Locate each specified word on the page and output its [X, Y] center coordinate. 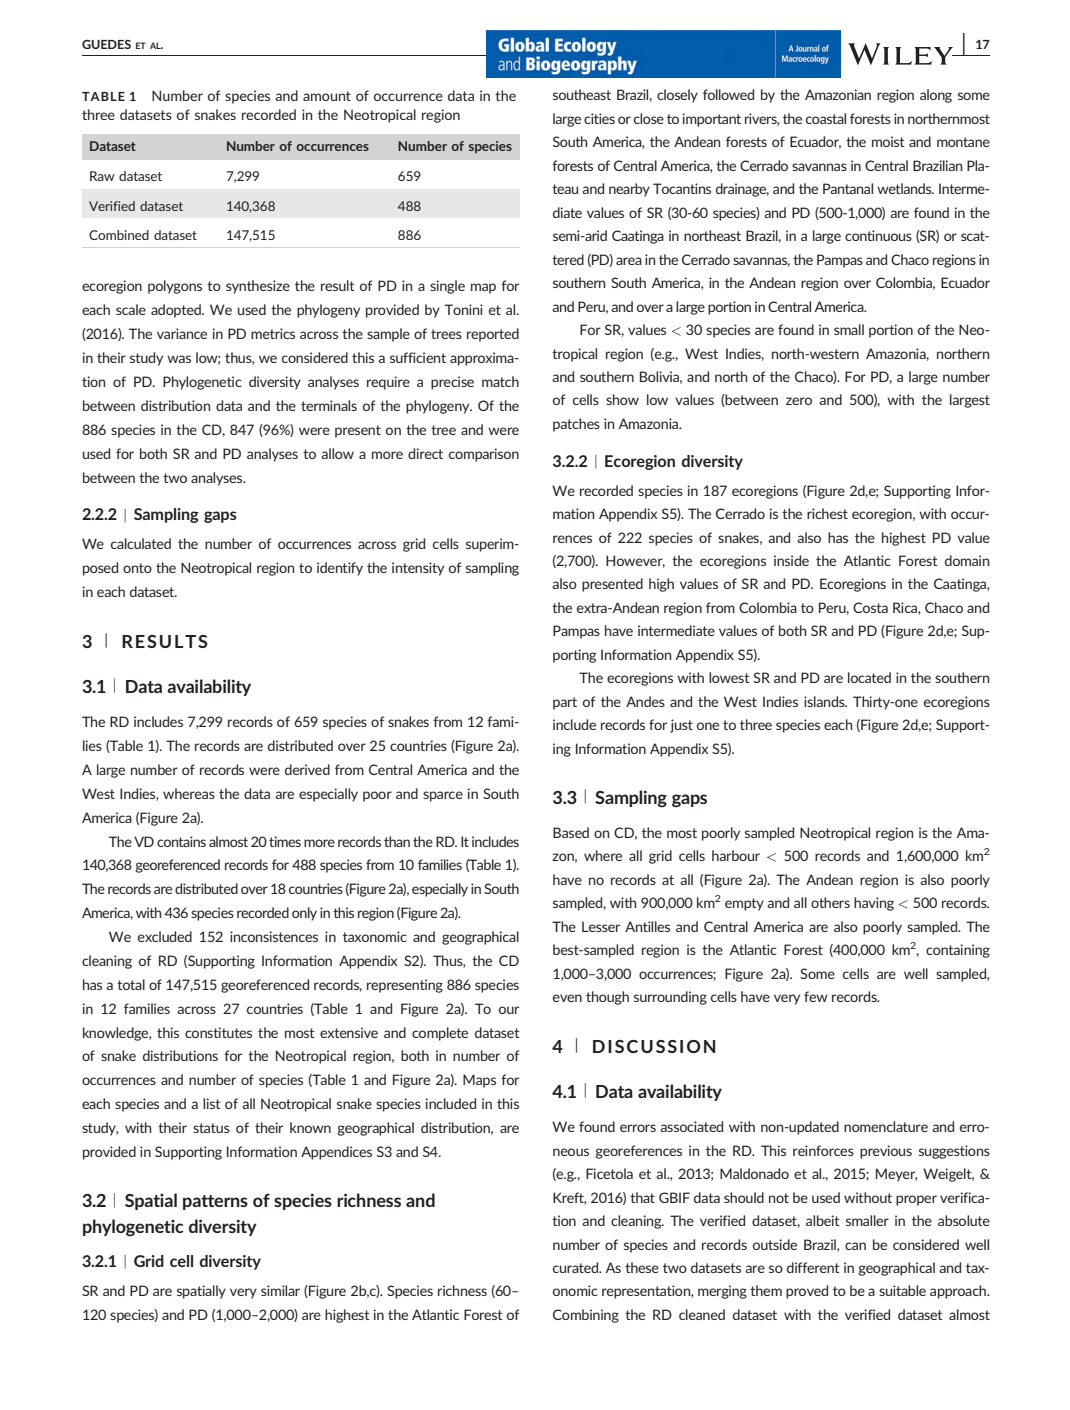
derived [307, 769]
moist [888, 141]
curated [577, 1267]
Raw [102, 176]
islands [825, 701]
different [813, 1267]
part [565, 703]
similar [280, 1290]
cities [599, 118]
